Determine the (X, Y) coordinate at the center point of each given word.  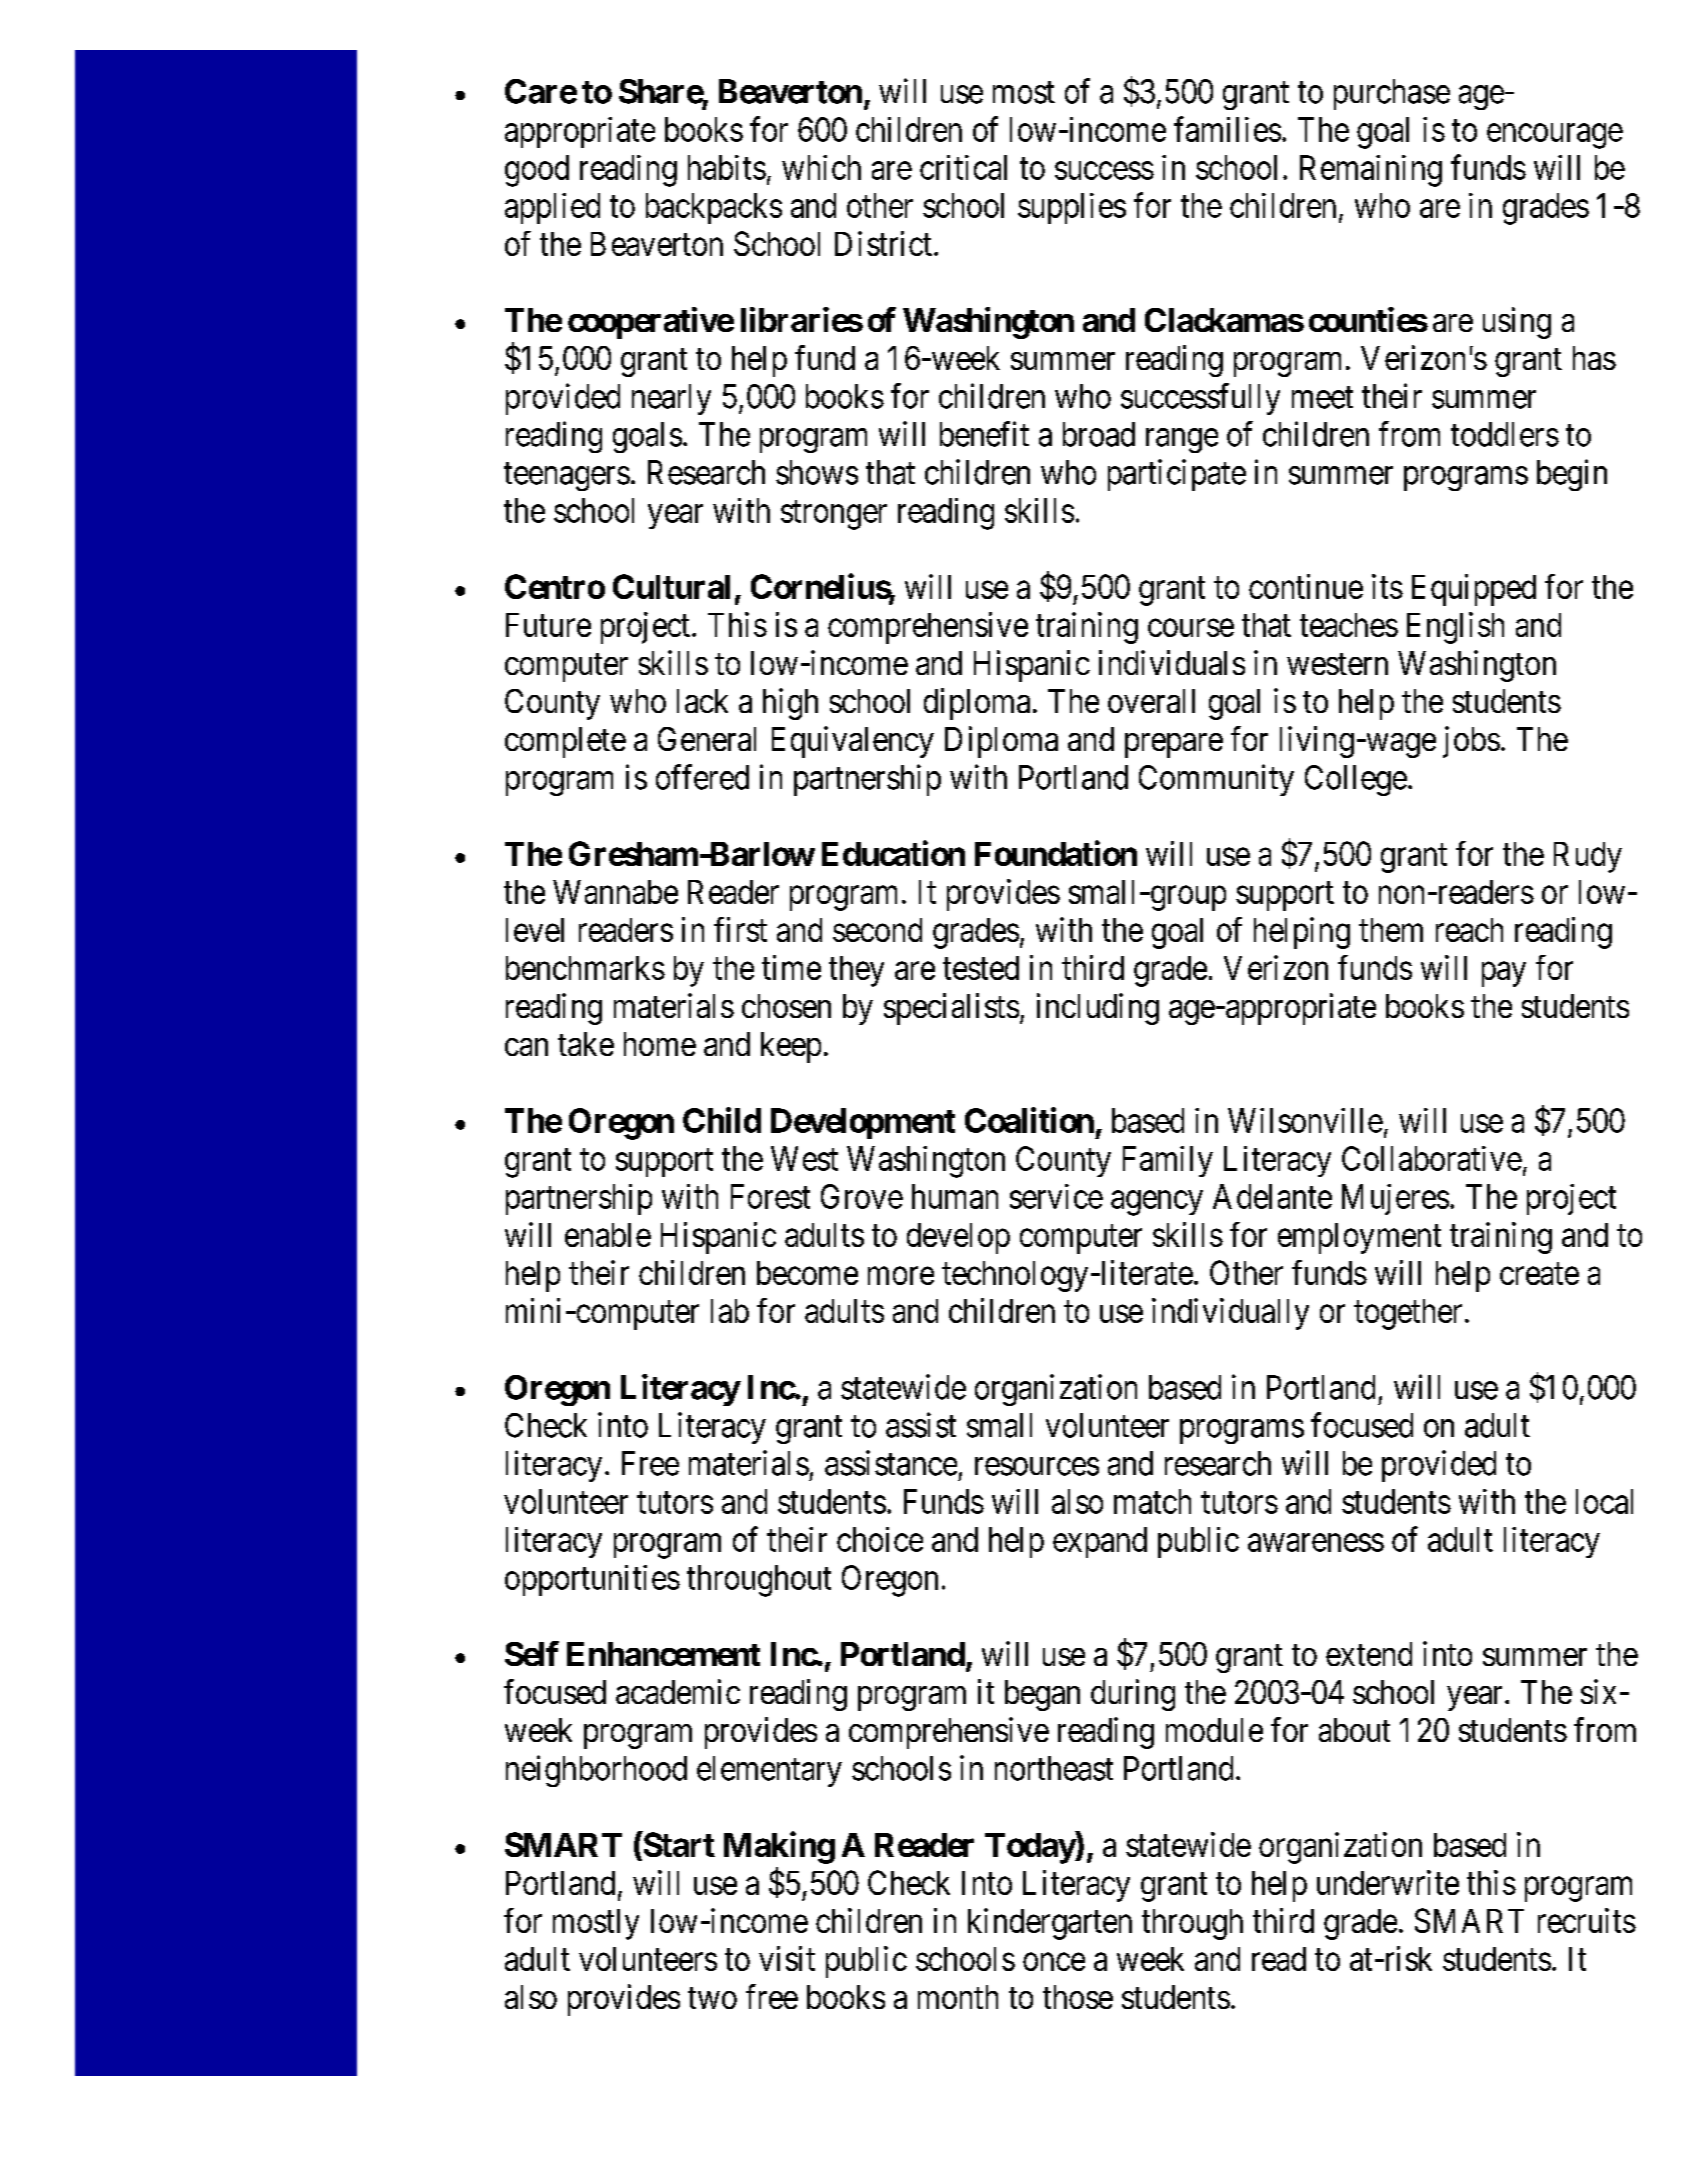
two (712, 1998)
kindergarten (1050, 1924)
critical (963, 167)
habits (727, 167)
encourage (1555, 136)
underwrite (1388, 1882)
